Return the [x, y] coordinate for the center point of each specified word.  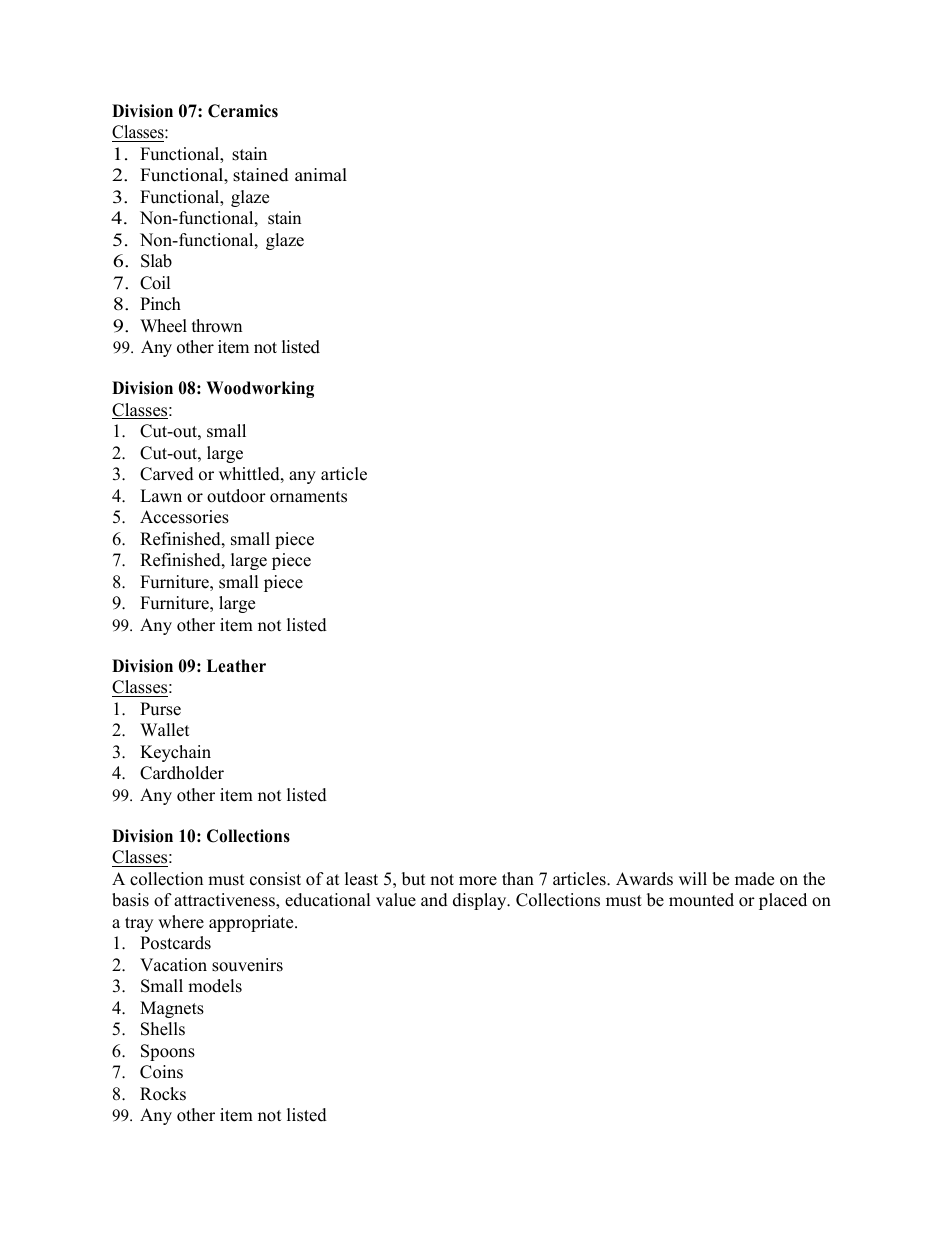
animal [321, 174]
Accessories [184, 517]
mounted [701, 900]
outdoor [236, 496]
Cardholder [182, 773]
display [481, 901]
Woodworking [260, 389]
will [693, 878]
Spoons [168, 1052]
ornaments [308, 497]
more [478, 881]
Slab [156, 261]
